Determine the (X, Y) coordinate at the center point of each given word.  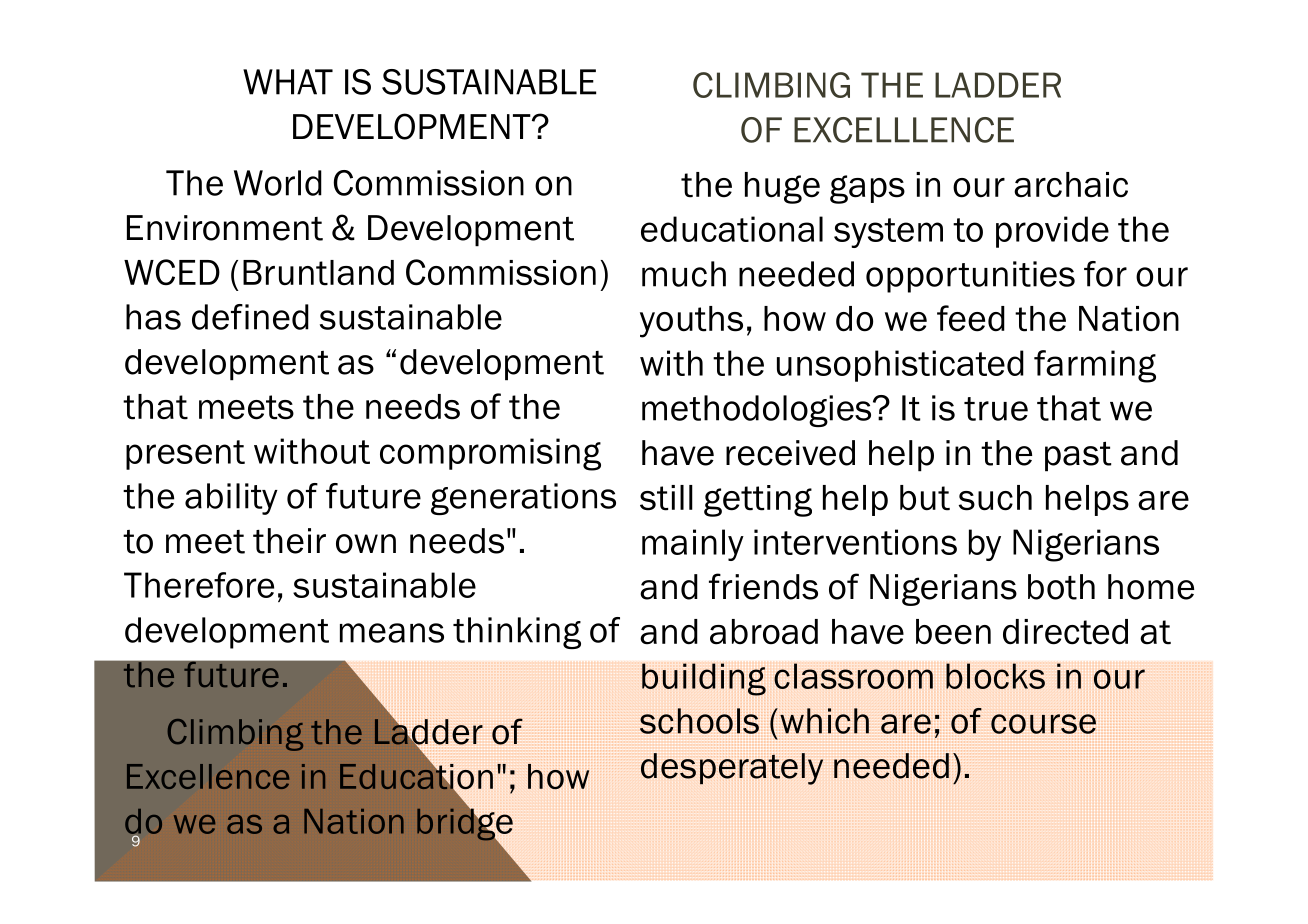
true (996, 409)
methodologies (758, 411)
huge (782, 188)
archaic (1071, 185)
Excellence (208, 776)
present (185, 455)
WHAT (288, 82)
